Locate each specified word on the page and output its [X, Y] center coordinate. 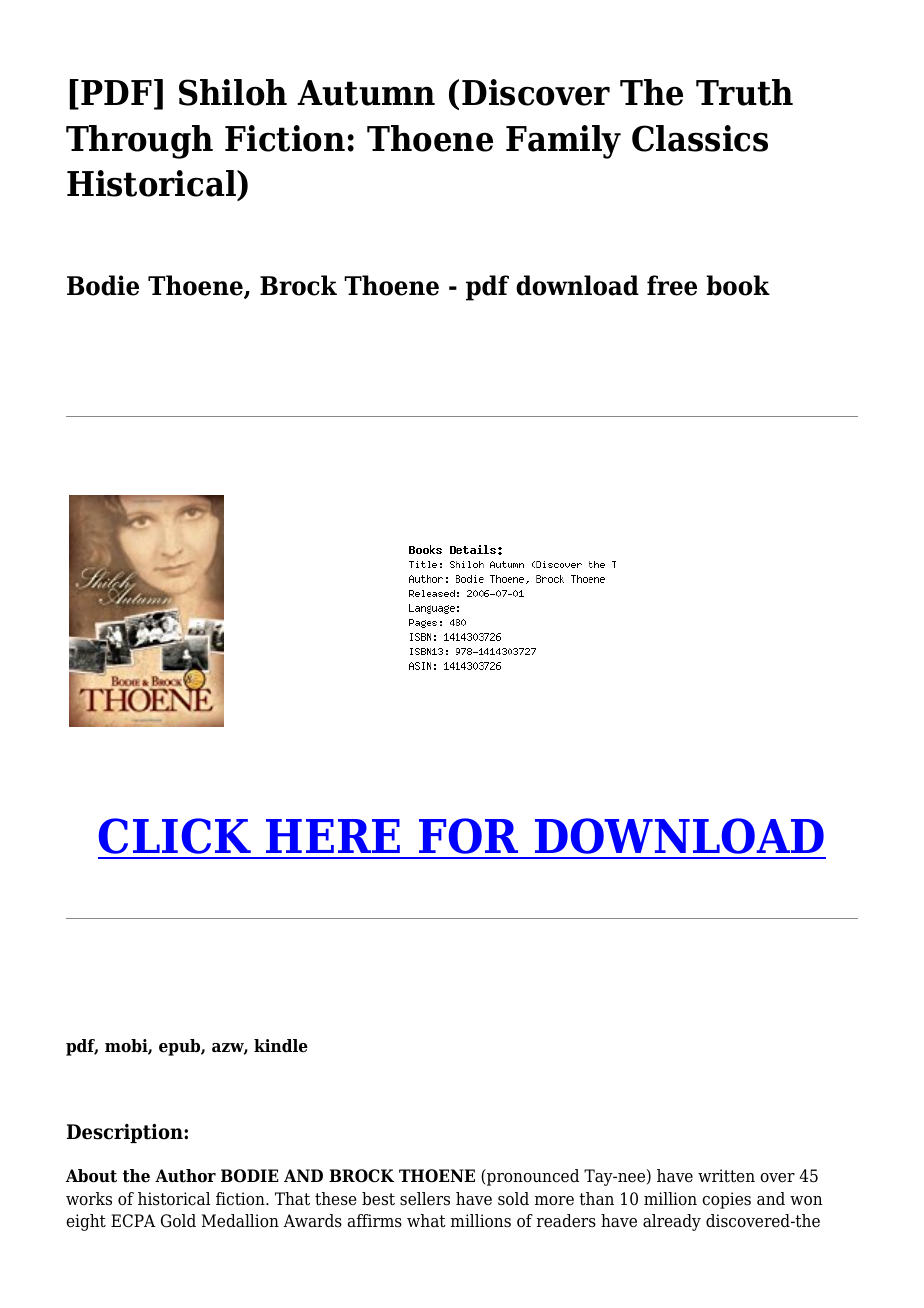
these [336, 1199]
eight [86, 1222]
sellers [425, 1199]
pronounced [532, 1177]
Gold [178, 1221]
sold [513, 1199]
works [89, 1199]
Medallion [240, 1221]
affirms [375, 1221]
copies [726, 1200]
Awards [312, 1221]
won [806, 1201]
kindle [281, 1046]
